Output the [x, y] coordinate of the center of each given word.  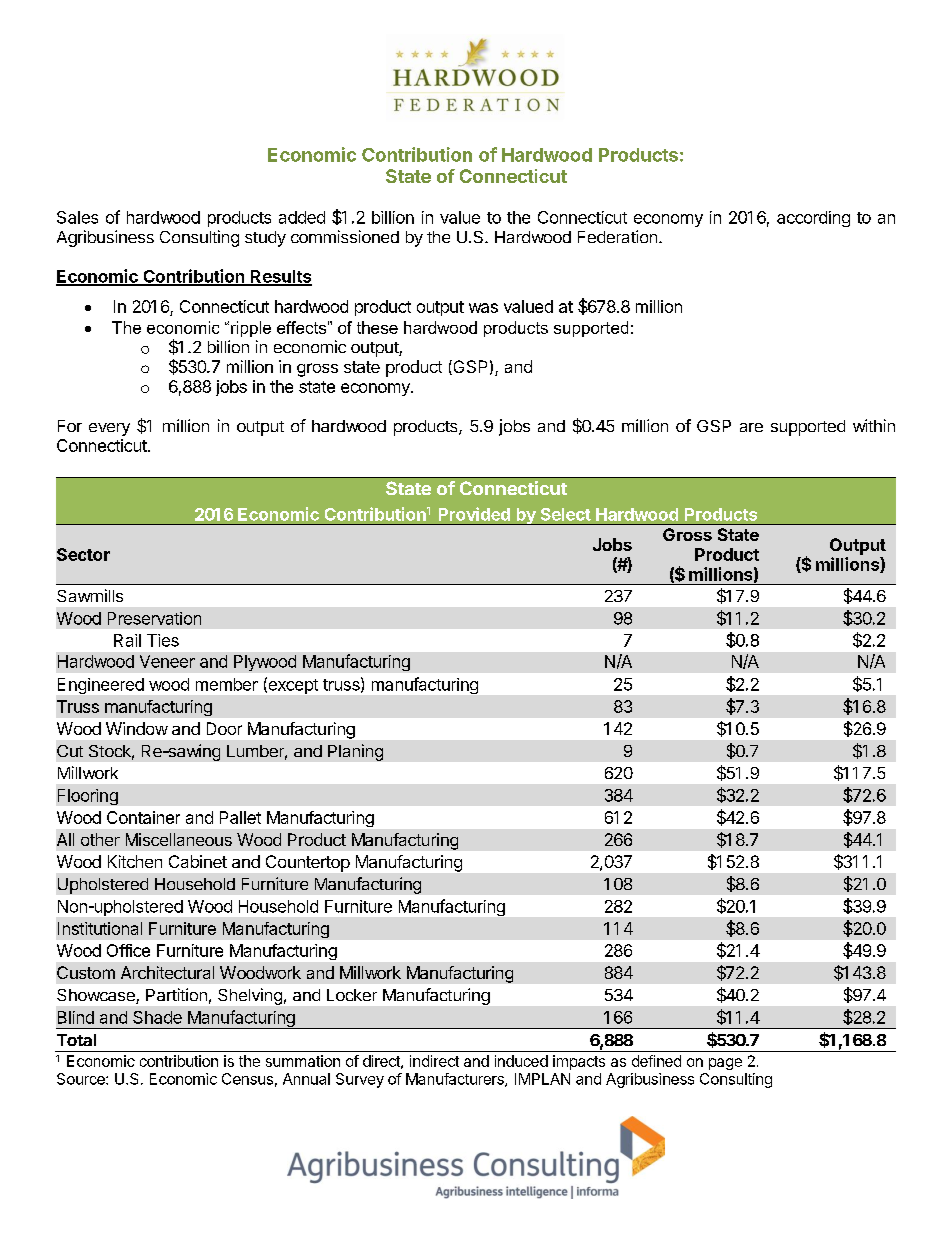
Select [566, 514]
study [265, 239]
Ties [163, 640]
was [483, 308]
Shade [157, 1017]
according [813, 219]
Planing [355, 752]
